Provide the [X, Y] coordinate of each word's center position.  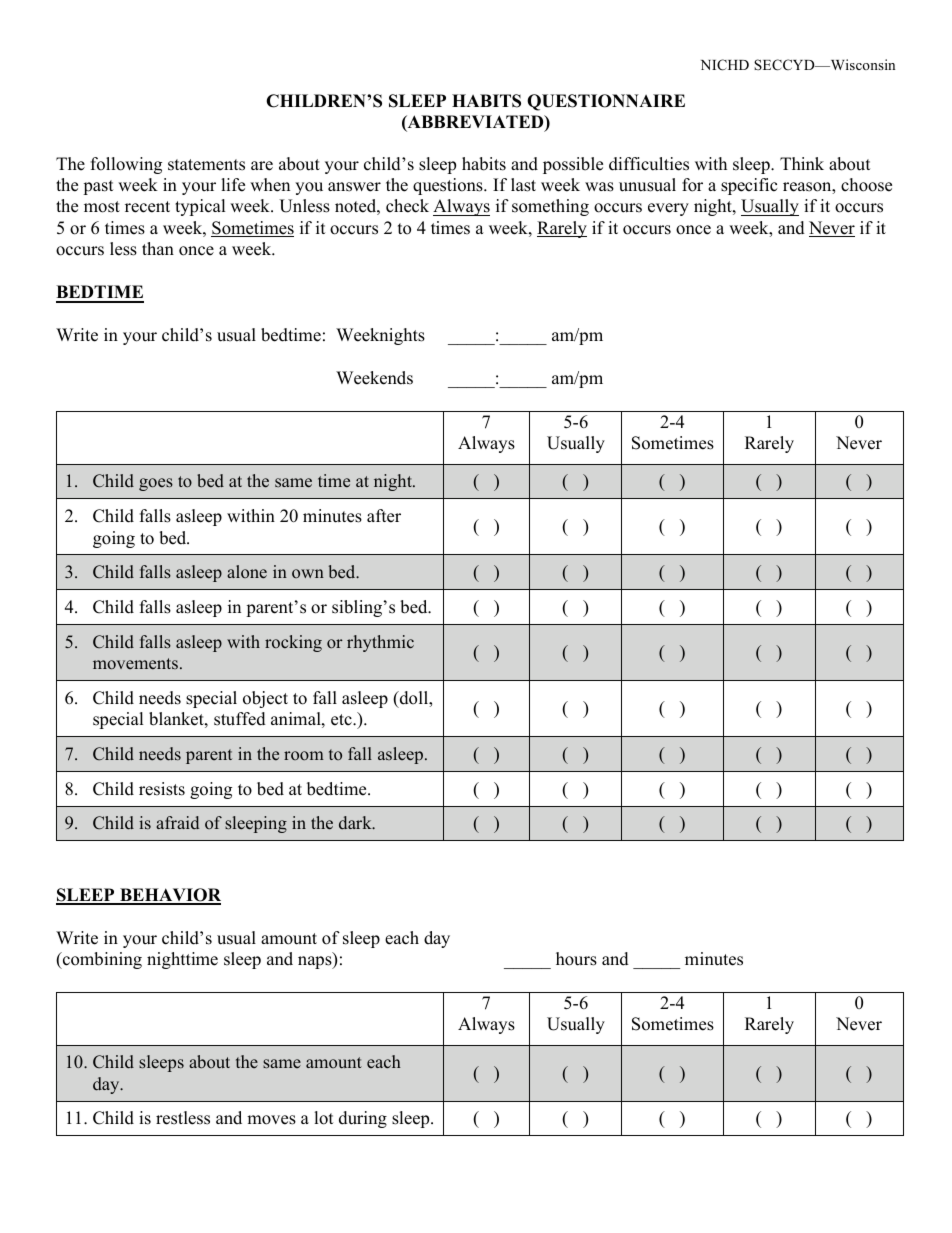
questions [449, 186]
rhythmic [380, 643]
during [363, 1119]
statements [206, 165]
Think [802, 163]
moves [271, 1120]
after [384, 516]
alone [247, 572]
